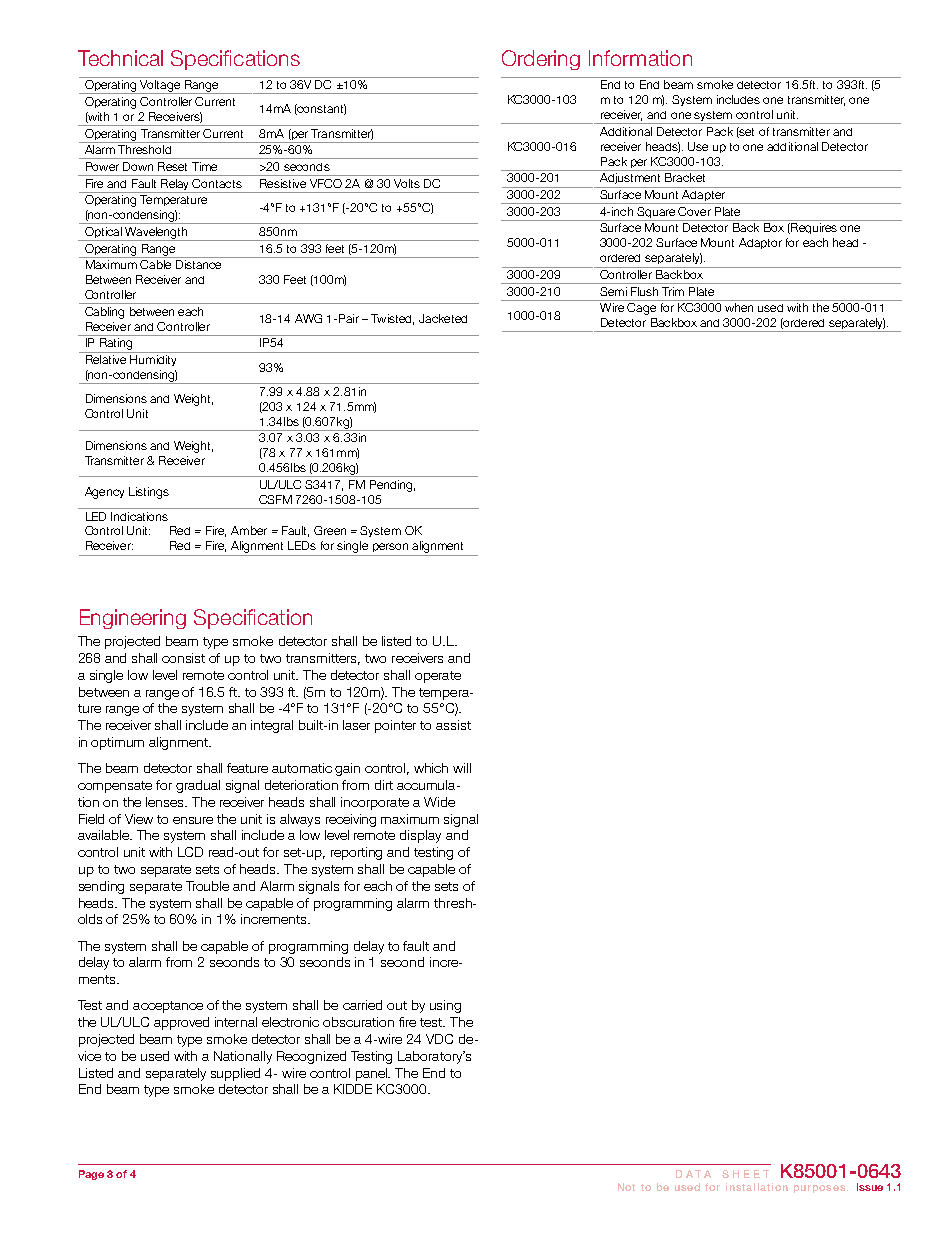 The image size is (952, 1233). Describe the element at coordinates (91, 1175) in the image. I see `Page` at that location.
